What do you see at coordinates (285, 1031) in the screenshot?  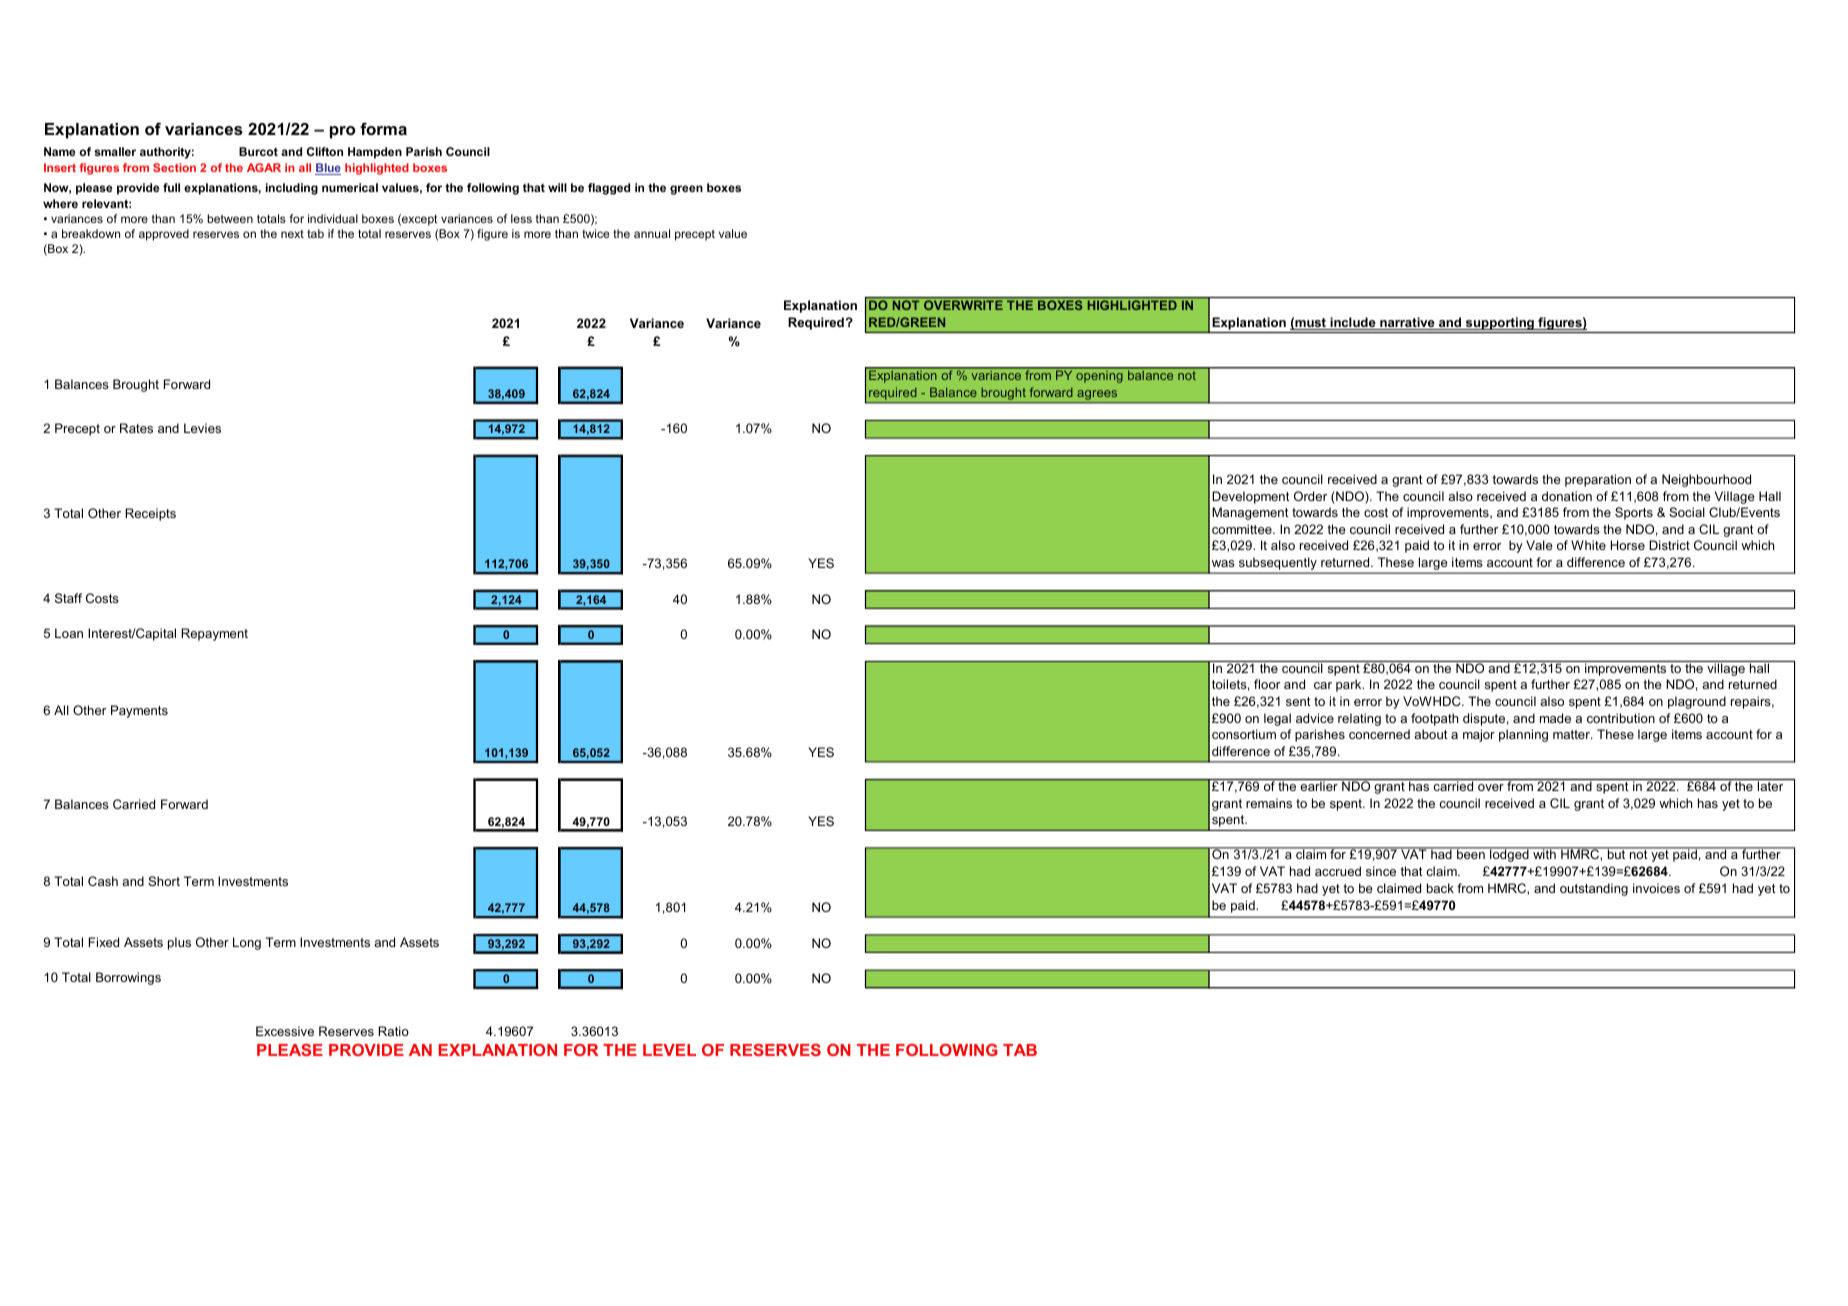 I see `Excessive` at bounding box center [285, 1031].
